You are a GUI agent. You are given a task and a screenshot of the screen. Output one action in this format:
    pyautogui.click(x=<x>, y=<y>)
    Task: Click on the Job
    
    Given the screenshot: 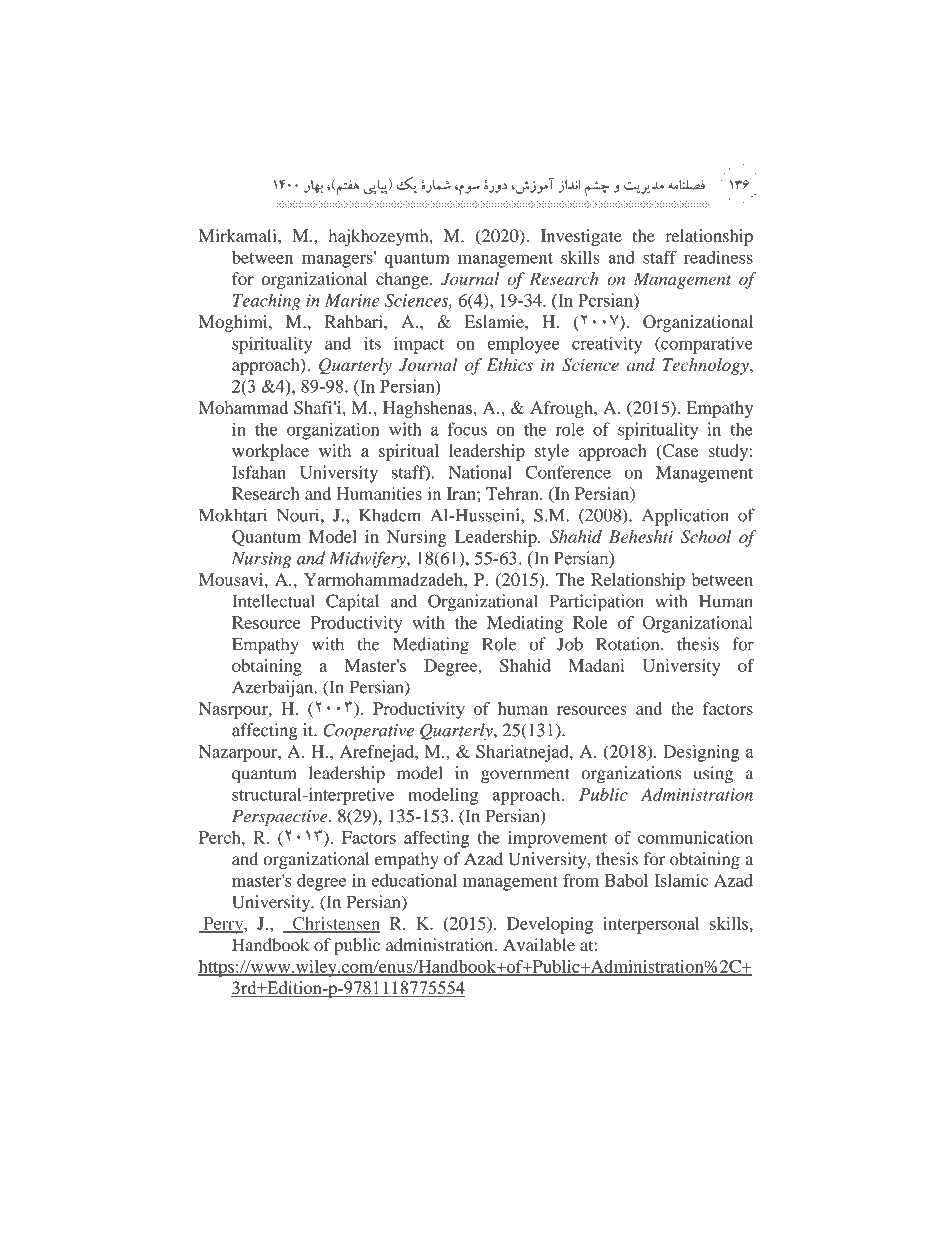 What is the action you would take?
    pyautogui.click(x=570, y=644)
